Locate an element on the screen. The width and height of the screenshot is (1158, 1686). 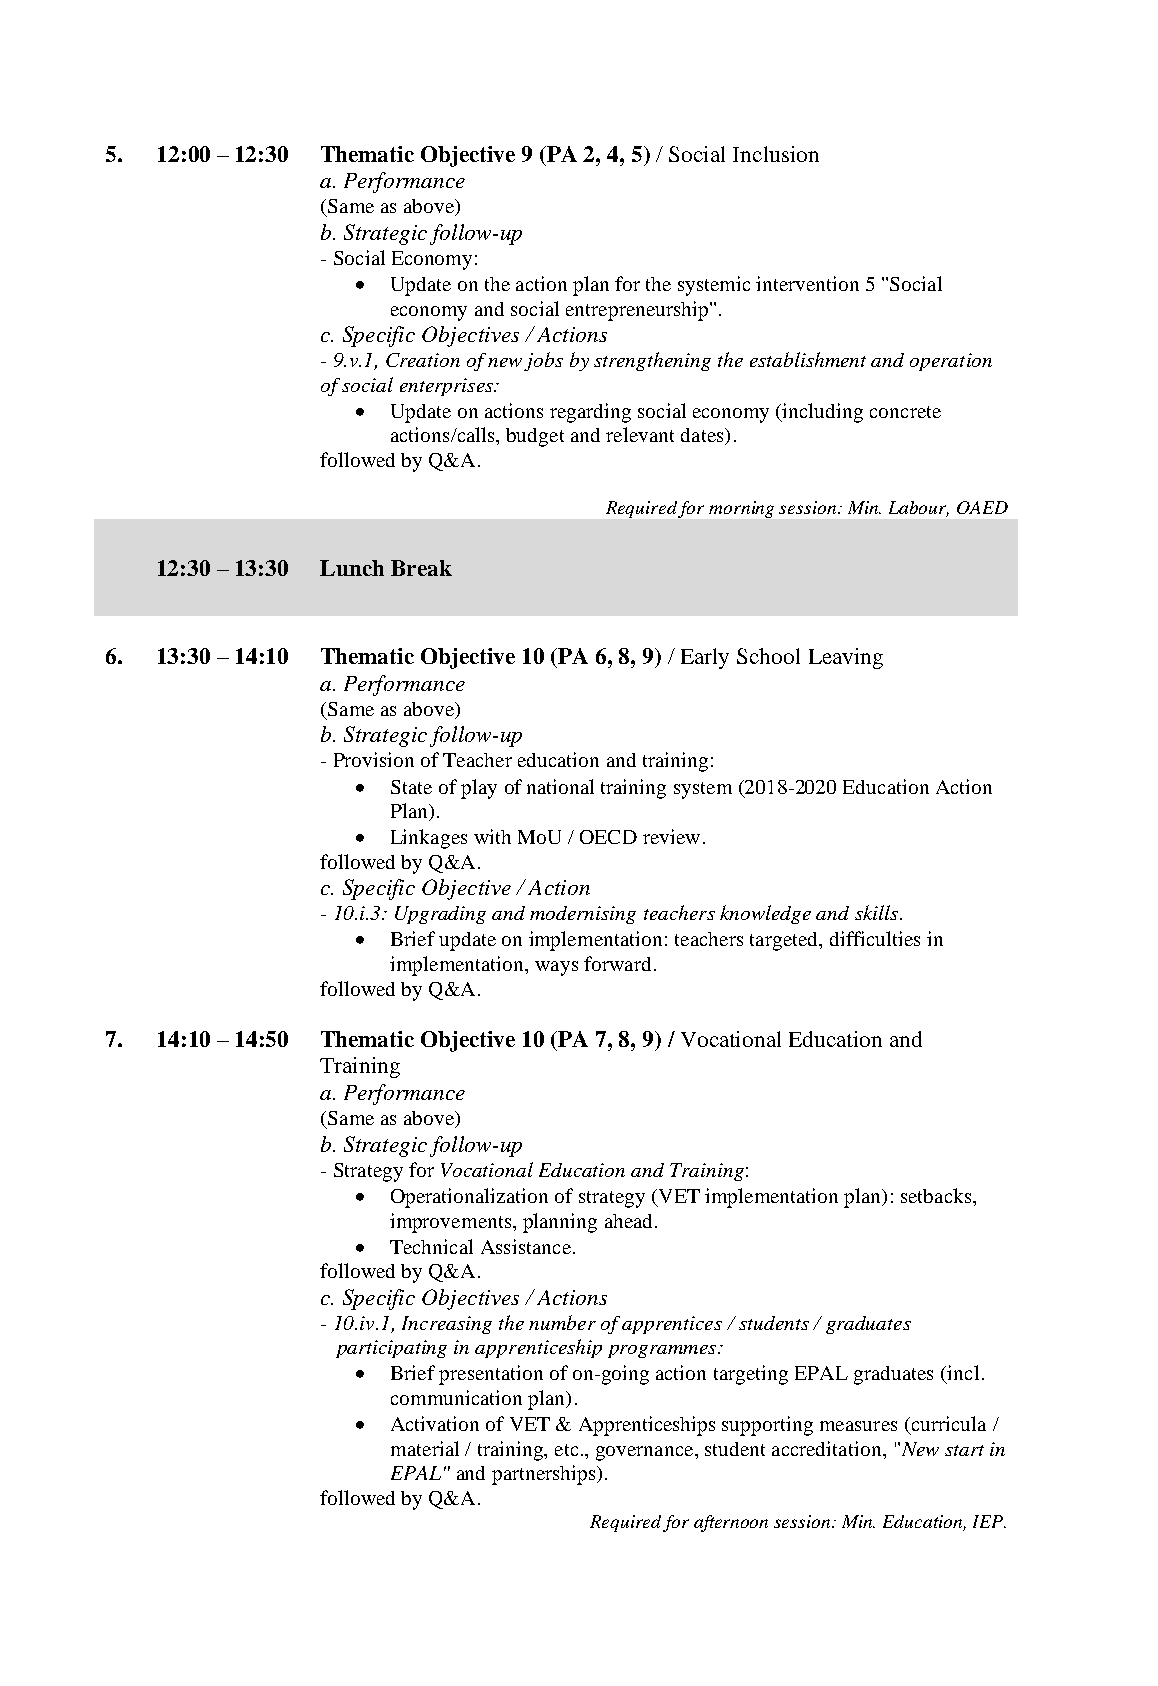
morning is located at coordinates (741, 509).
